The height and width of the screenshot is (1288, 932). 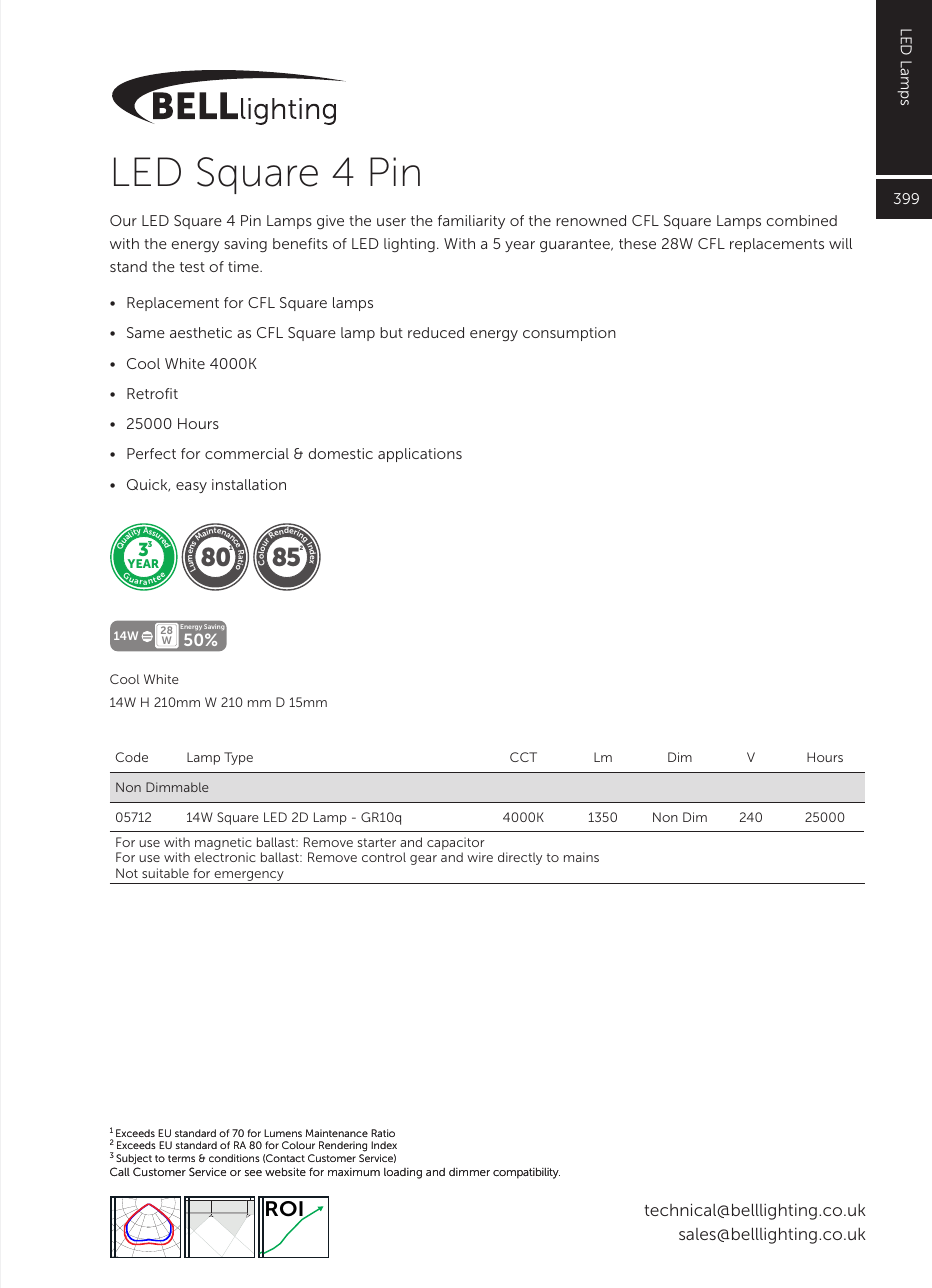 What do you see at coordinates (247, 453) in the screenshot?
I see `commercial` at bounding box center [247, 453].
